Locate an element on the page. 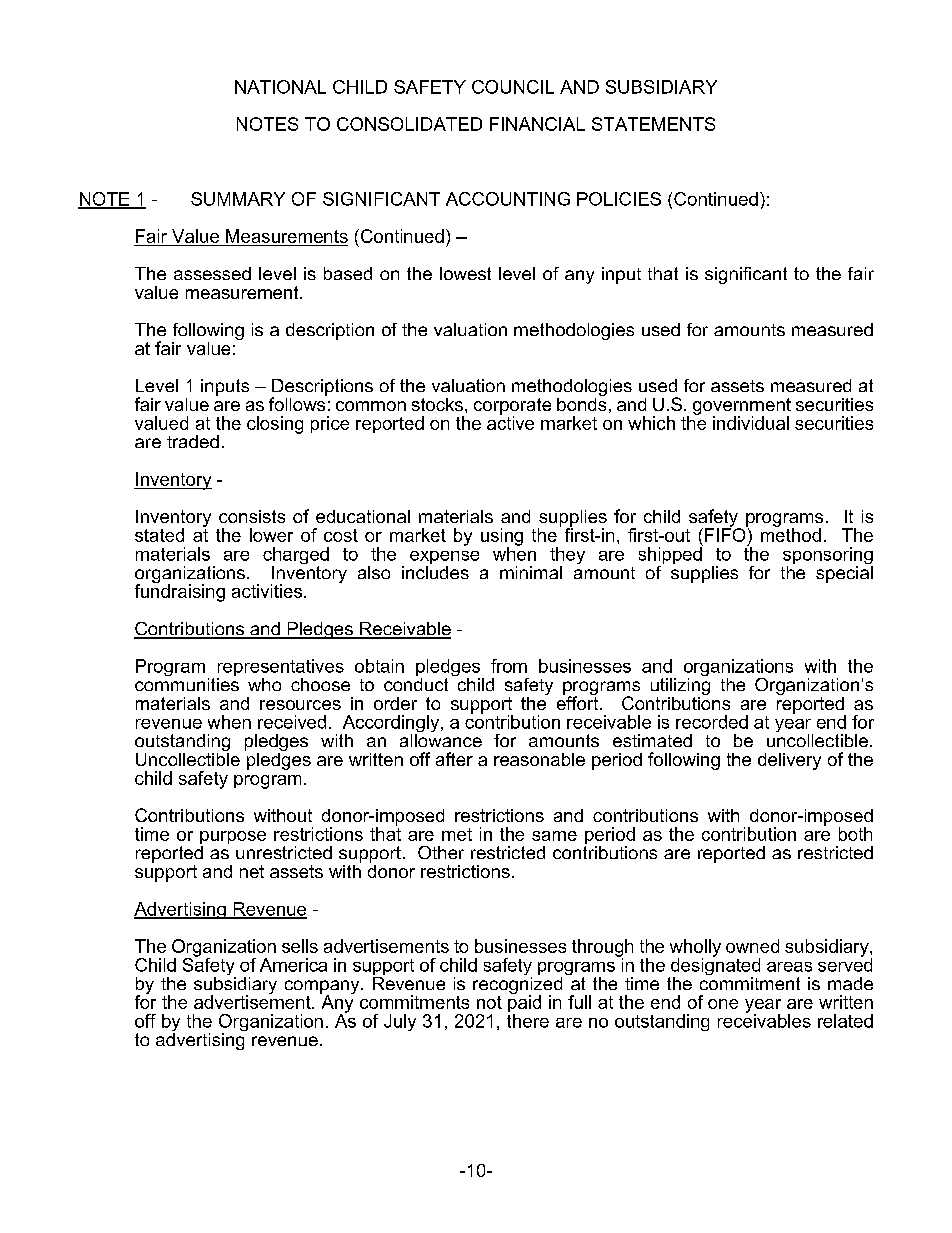 Image resolution: width=952 pixels, height=1233 pixels. FINANCIAL is located at coordinates (537, 124).
